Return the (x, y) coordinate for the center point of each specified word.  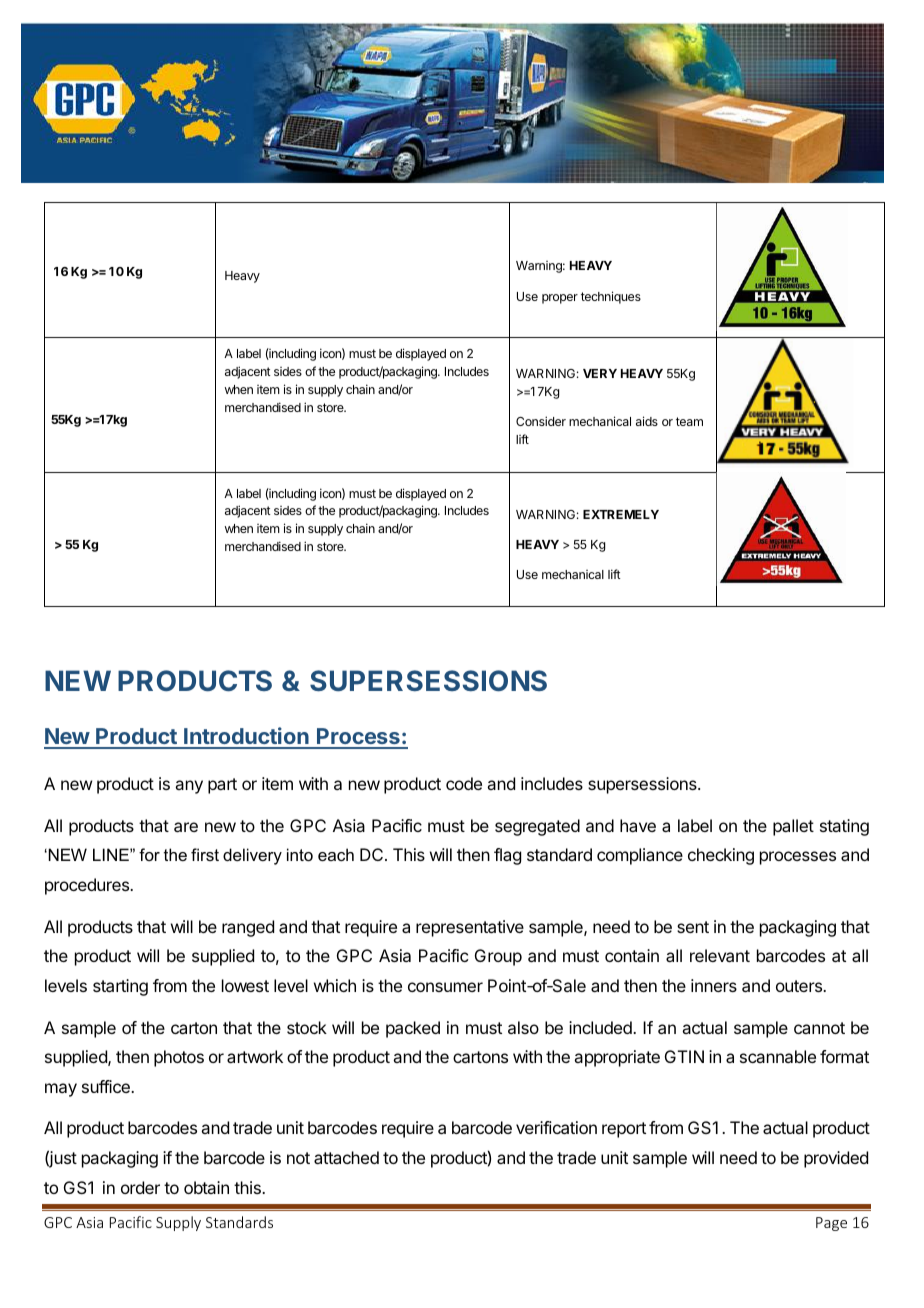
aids (647, 421)
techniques (611, 297)
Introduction (246, 737)
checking (721, 856)
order (140, 1187)
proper (560, 299)
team (689, 421)
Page (831, 1224)
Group (498, 957)
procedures (88, 886)
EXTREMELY (621, 514)
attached (346, 1157)
